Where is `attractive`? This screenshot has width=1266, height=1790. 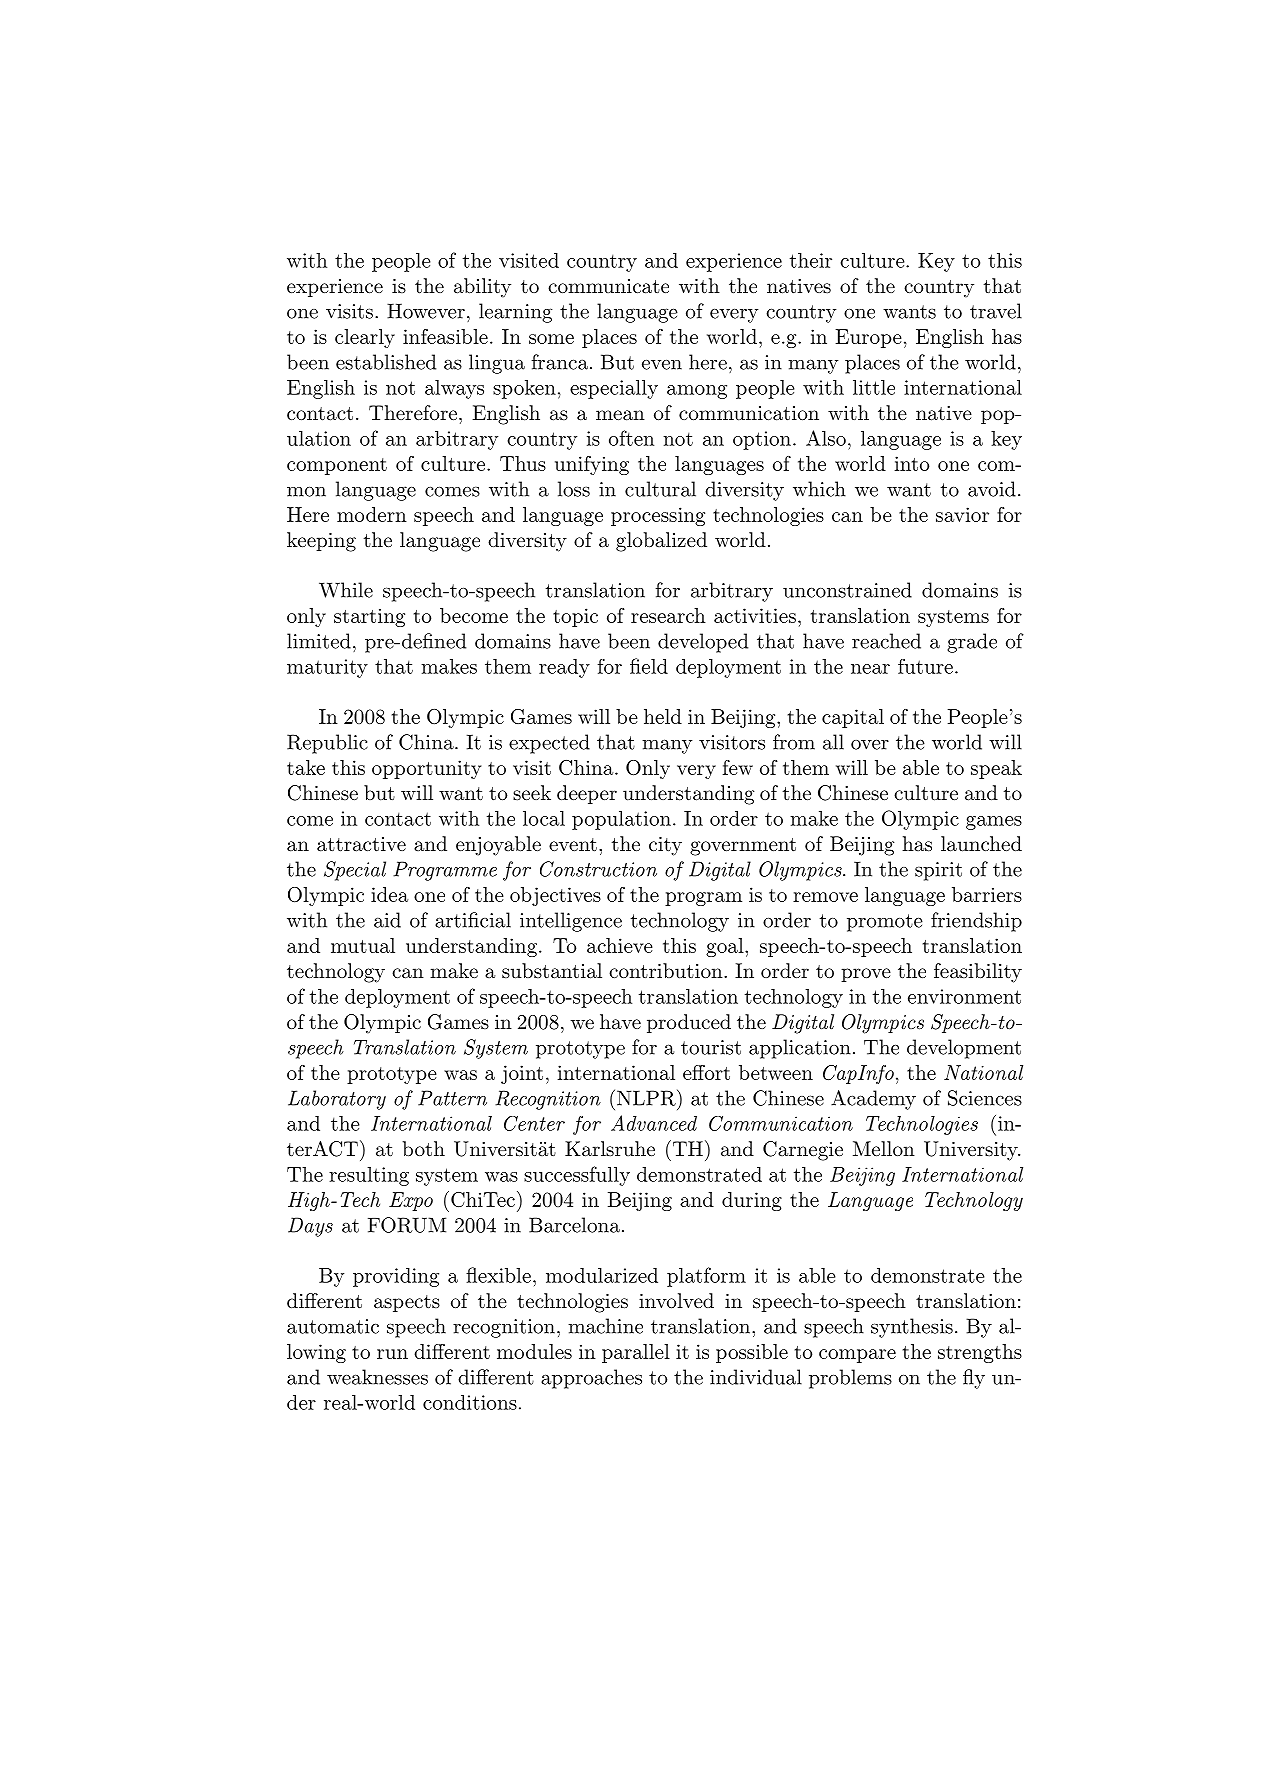 attractive is located at coordinates (361, 844).
